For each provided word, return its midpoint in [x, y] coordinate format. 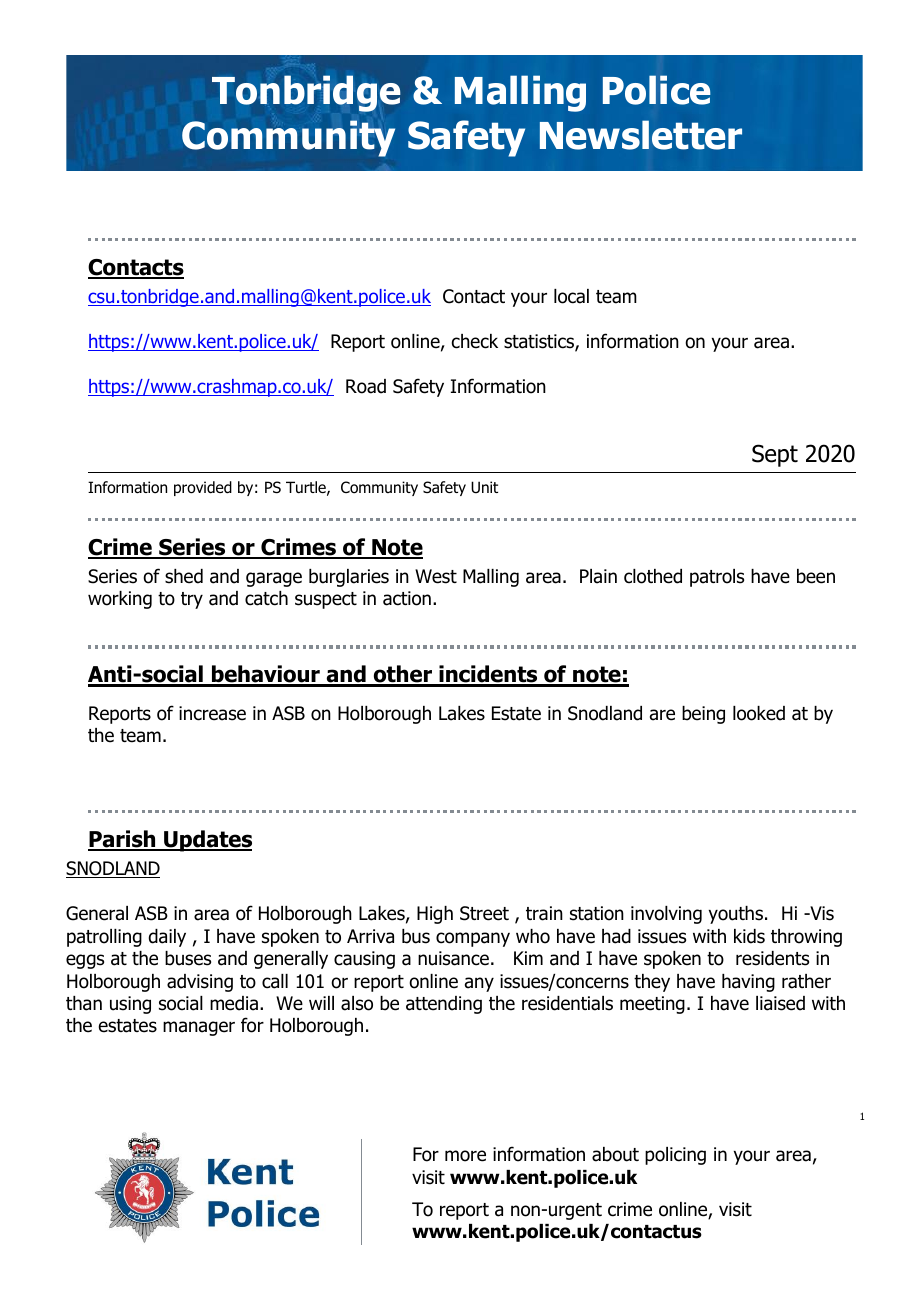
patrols [717, 578]
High [435, 915]
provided [203, 488]
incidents [488, 675]
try [192, 600]
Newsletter [641, 135]
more [465, 1156]
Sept [775, 455]
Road [366, 386]
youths [736, 915]
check [475, 341]
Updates [207, 841]
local [571, 296]
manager [199, 1028]
